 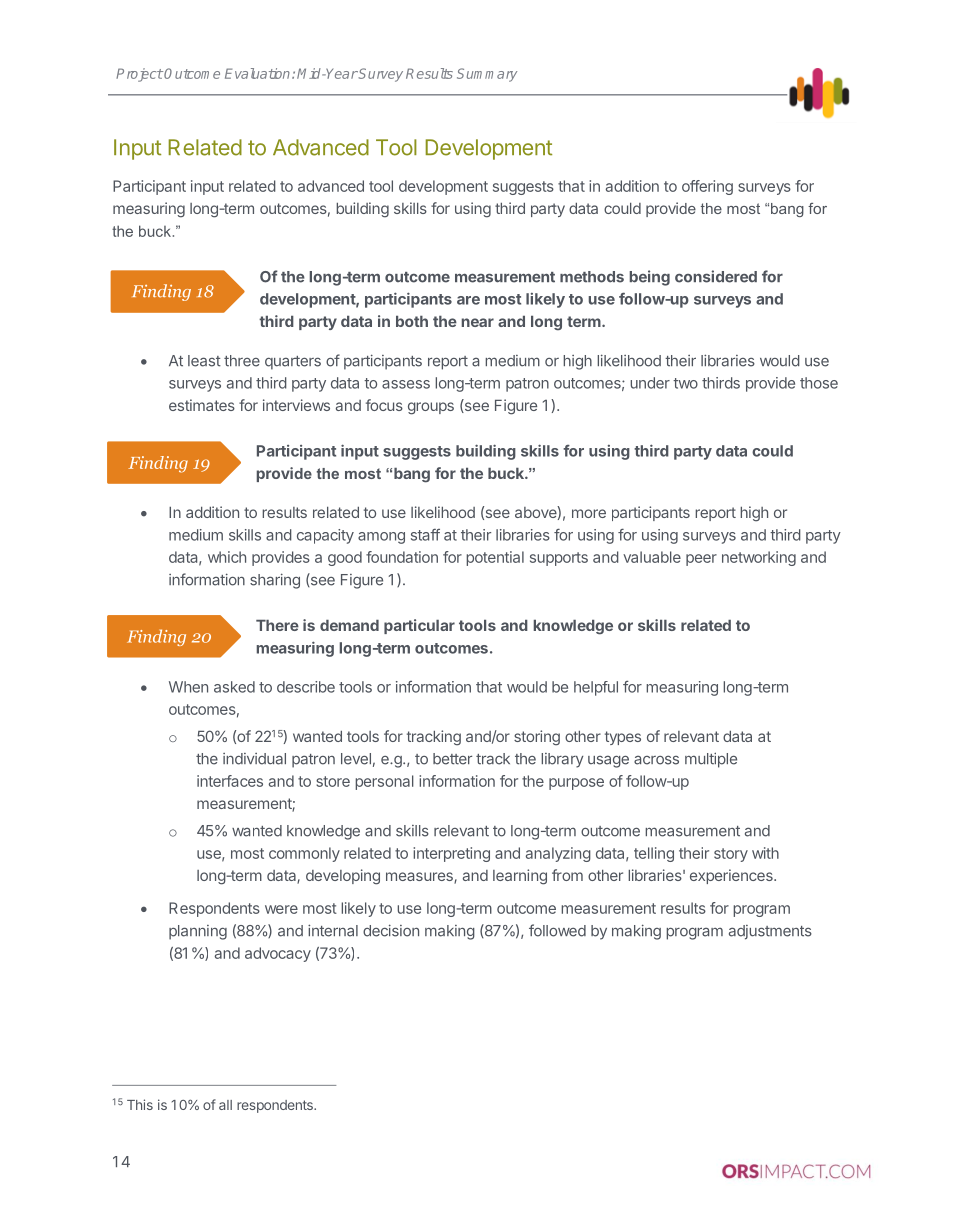 What do you see at coordinates (495, 558) in the image?
I see `potential` at bounding box center [495, 558].
